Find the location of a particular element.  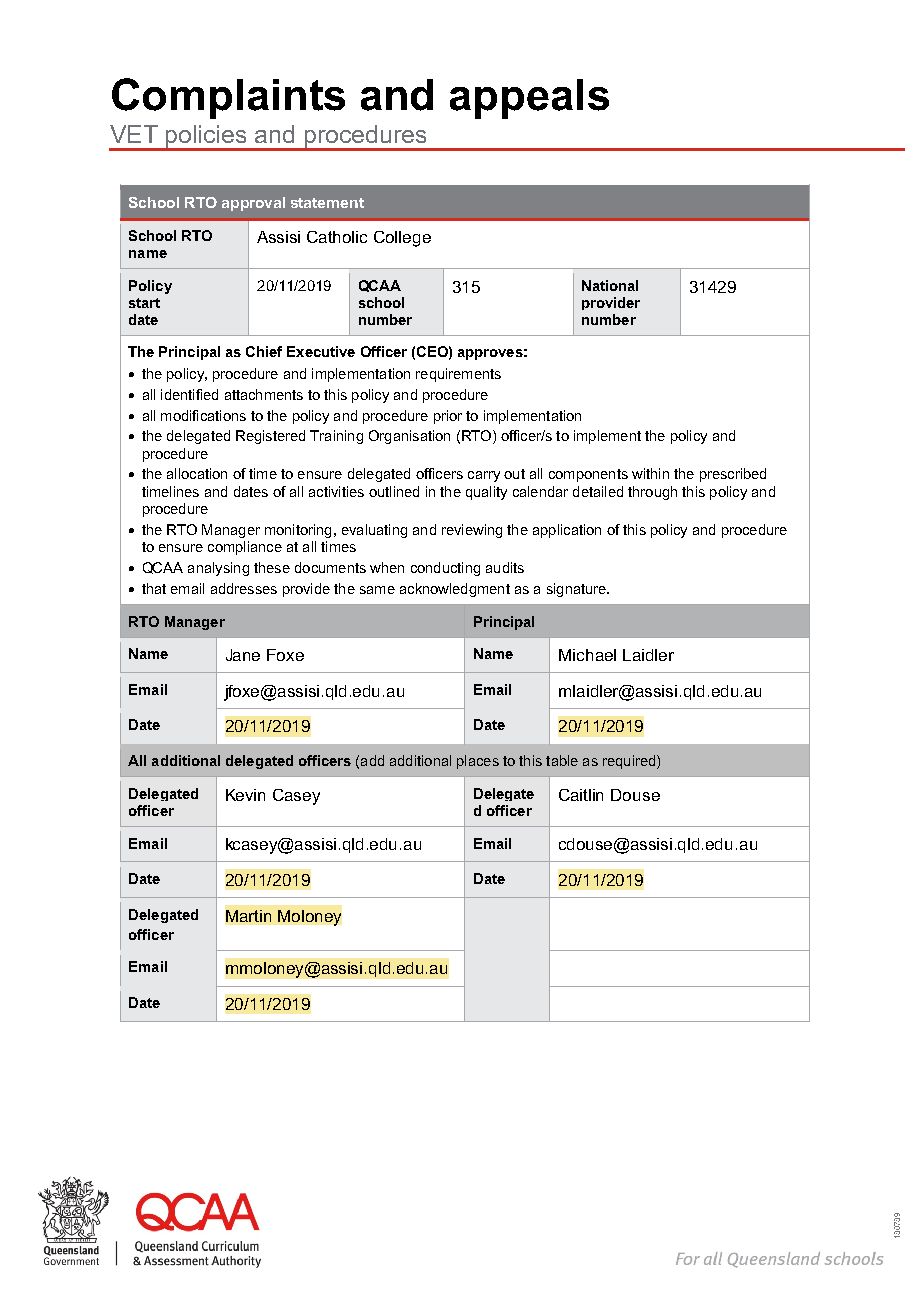

Michael is located at coordinates (587, 655).
